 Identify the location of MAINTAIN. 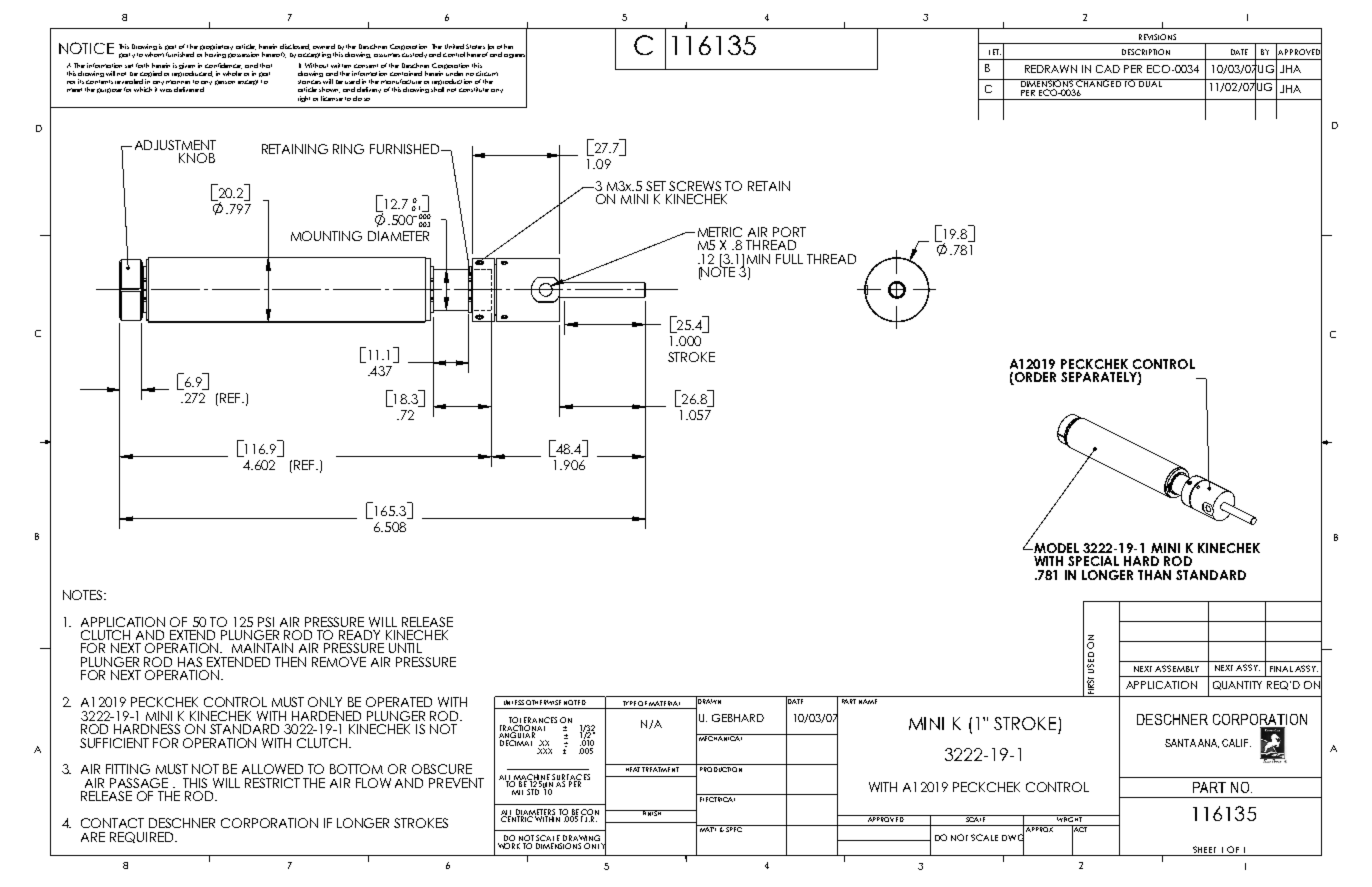
(262, 648).
